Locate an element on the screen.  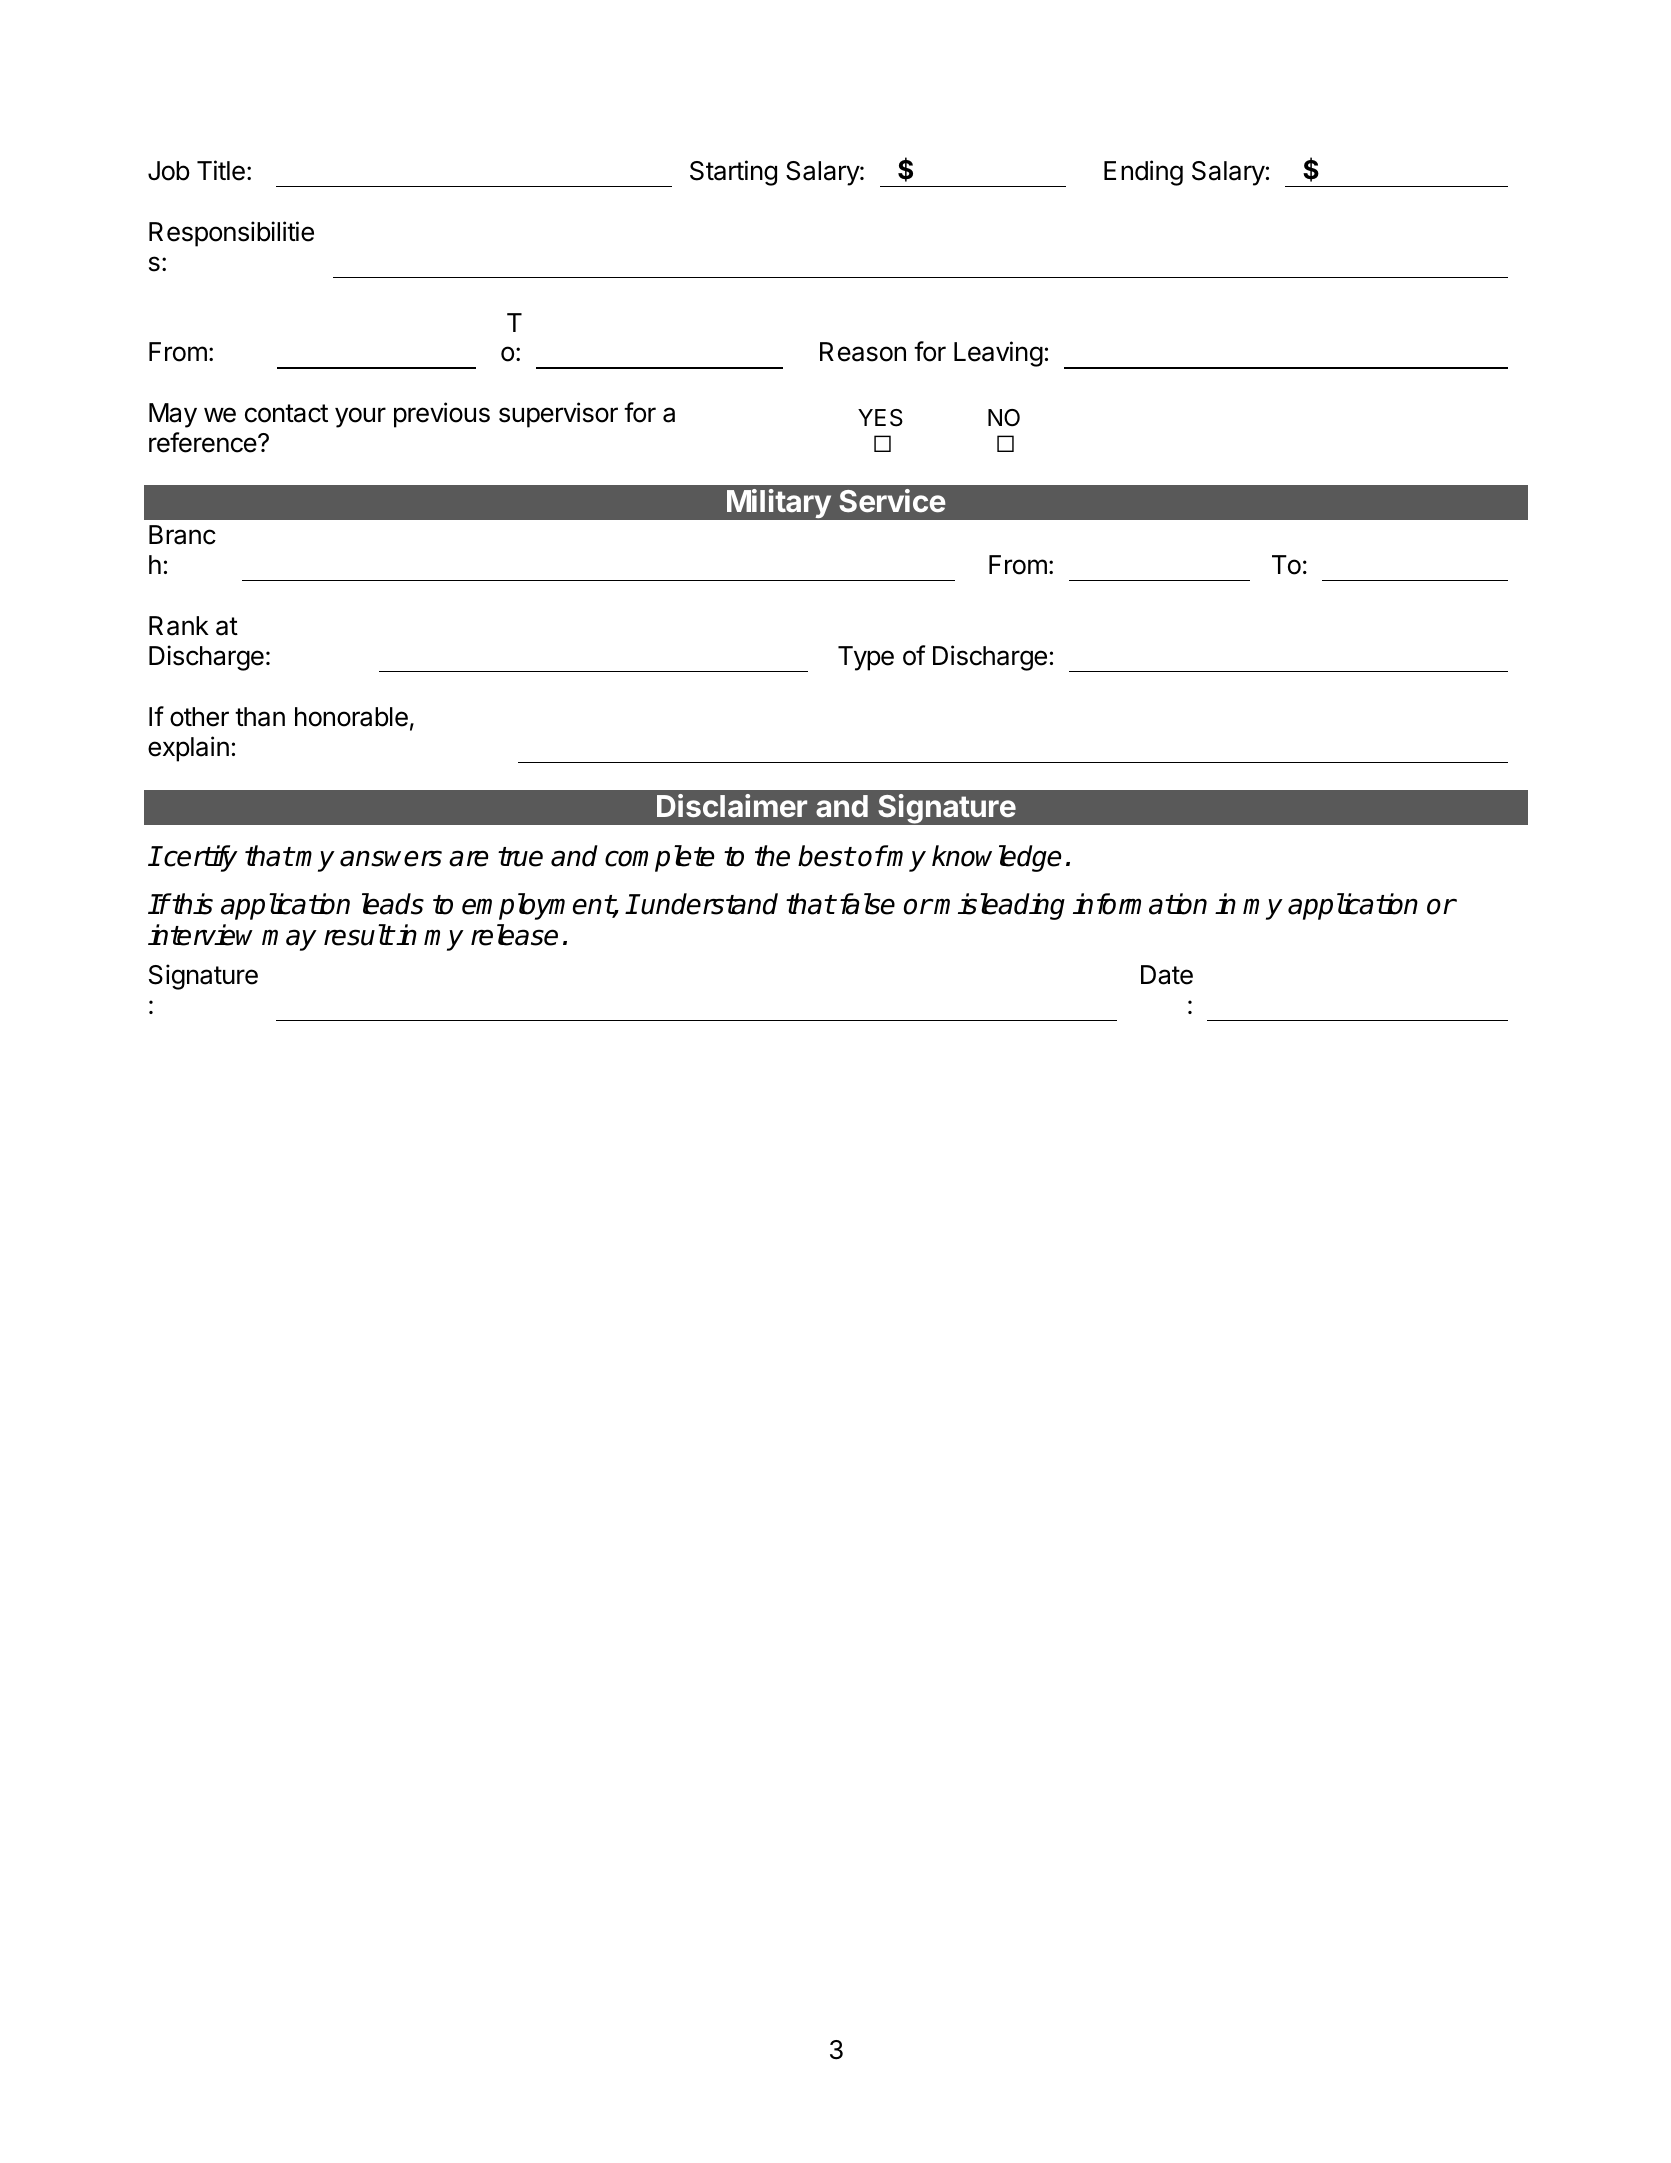
Ending is located at coordinates (1143, 173).
